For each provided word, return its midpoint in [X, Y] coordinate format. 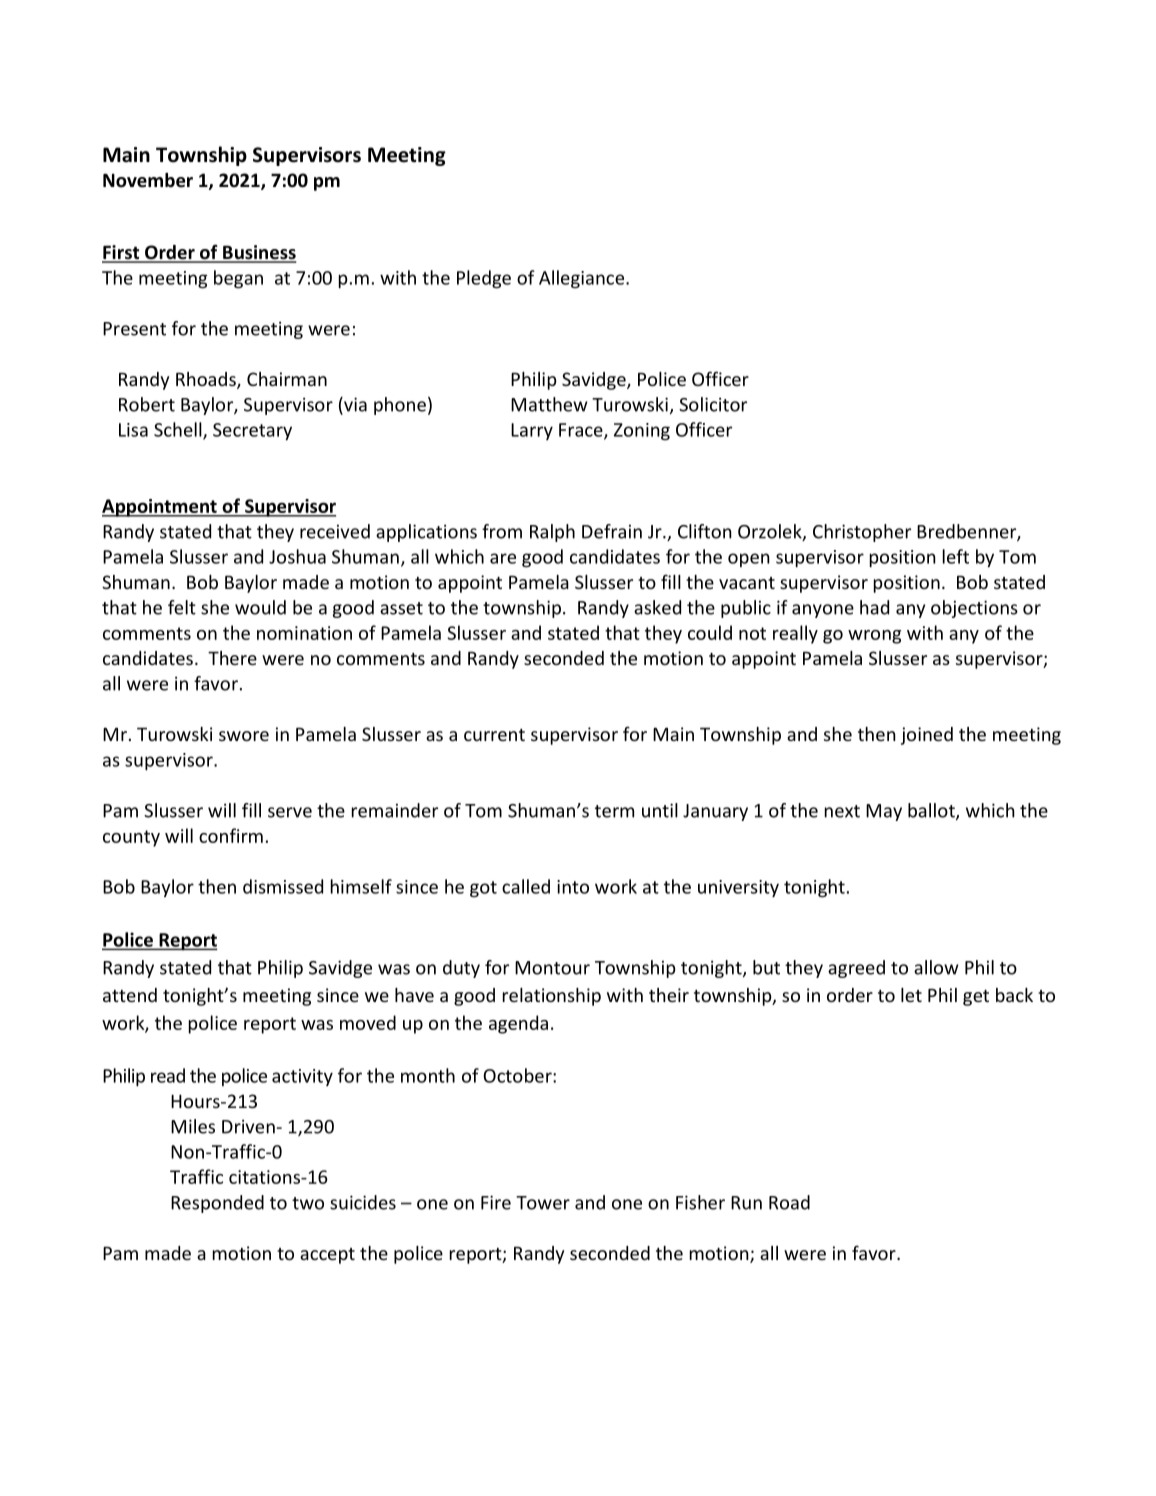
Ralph [552, 533]
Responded [217, 1204]
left [956, 556]
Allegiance [583, 279]
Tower [543, 1203]
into [573, 887]
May [884, 812]
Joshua [297, 556]
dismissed [283, 886]
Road [789, 1202]
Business [258, 253]
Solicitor [713, 404]
